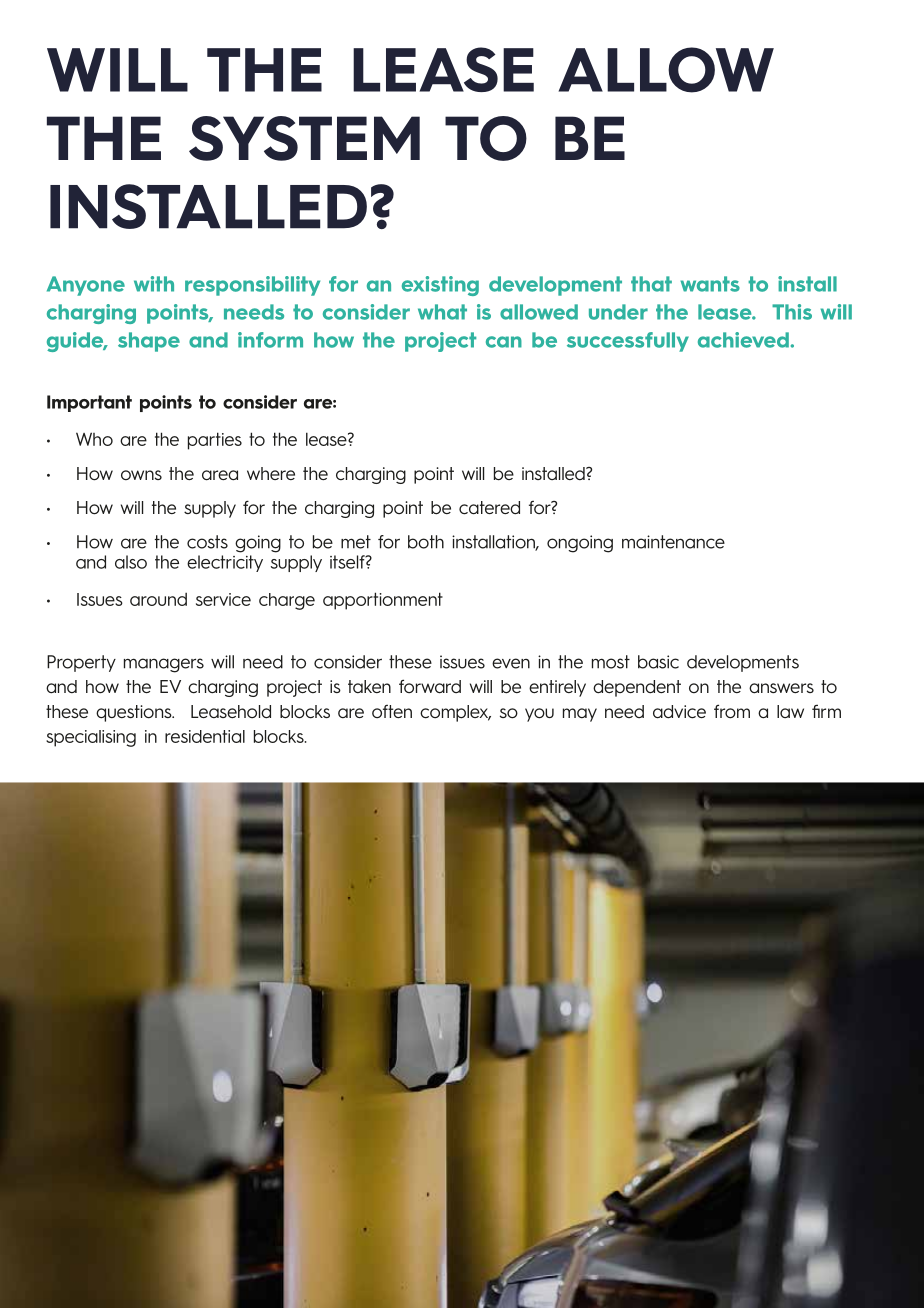 Image resolution: width=924 pixels, height=1308 pixels. Describe the element at coordinates (743, 340) in the screenshot. I see `achieved` at that location.
